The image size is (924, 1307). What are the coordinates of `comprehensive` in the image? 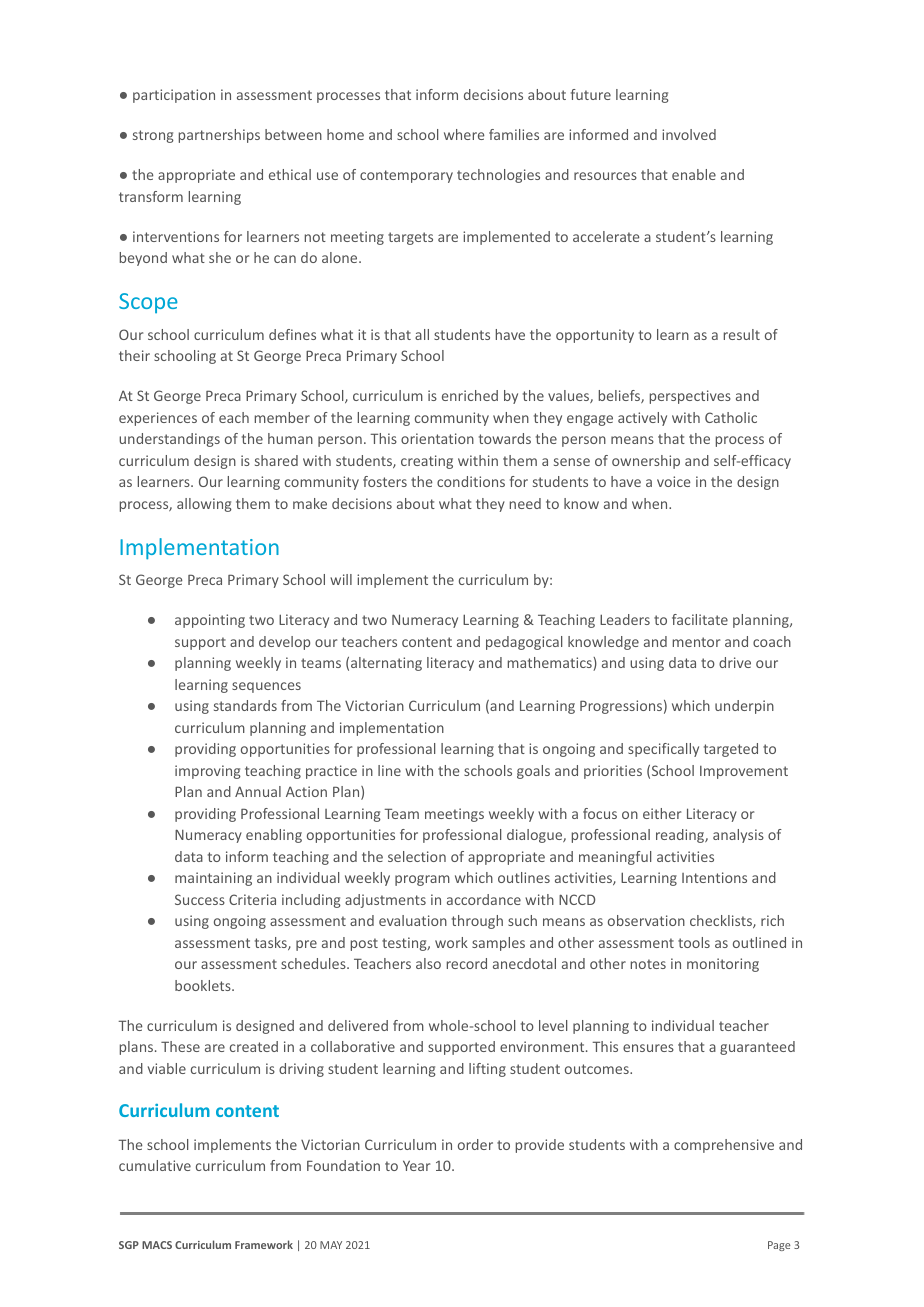 It's located at (724, 1146).
